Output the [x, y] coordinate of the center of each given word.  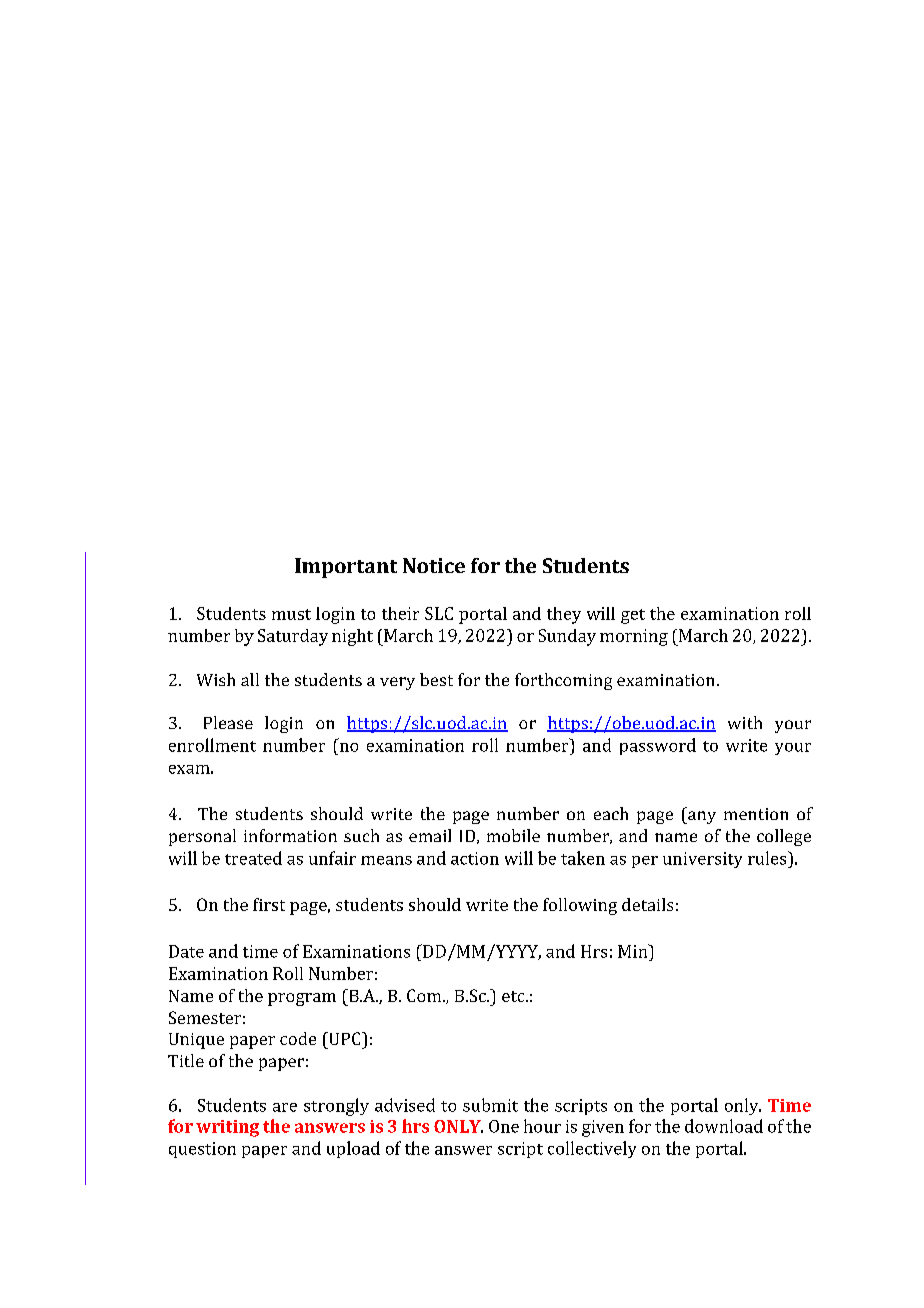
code [298, 1038]
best [436, 679]
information [290, 835]
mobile [513, 835]
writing [227, 1128]
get [633, 616]
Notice [434, 565]
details [647, 904]
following [580, 906]
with [745, 722]
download [724, 1126]
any [701, 817]
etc [514, 996]
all [250, 679]
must [291, 614]
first [269, 904]
